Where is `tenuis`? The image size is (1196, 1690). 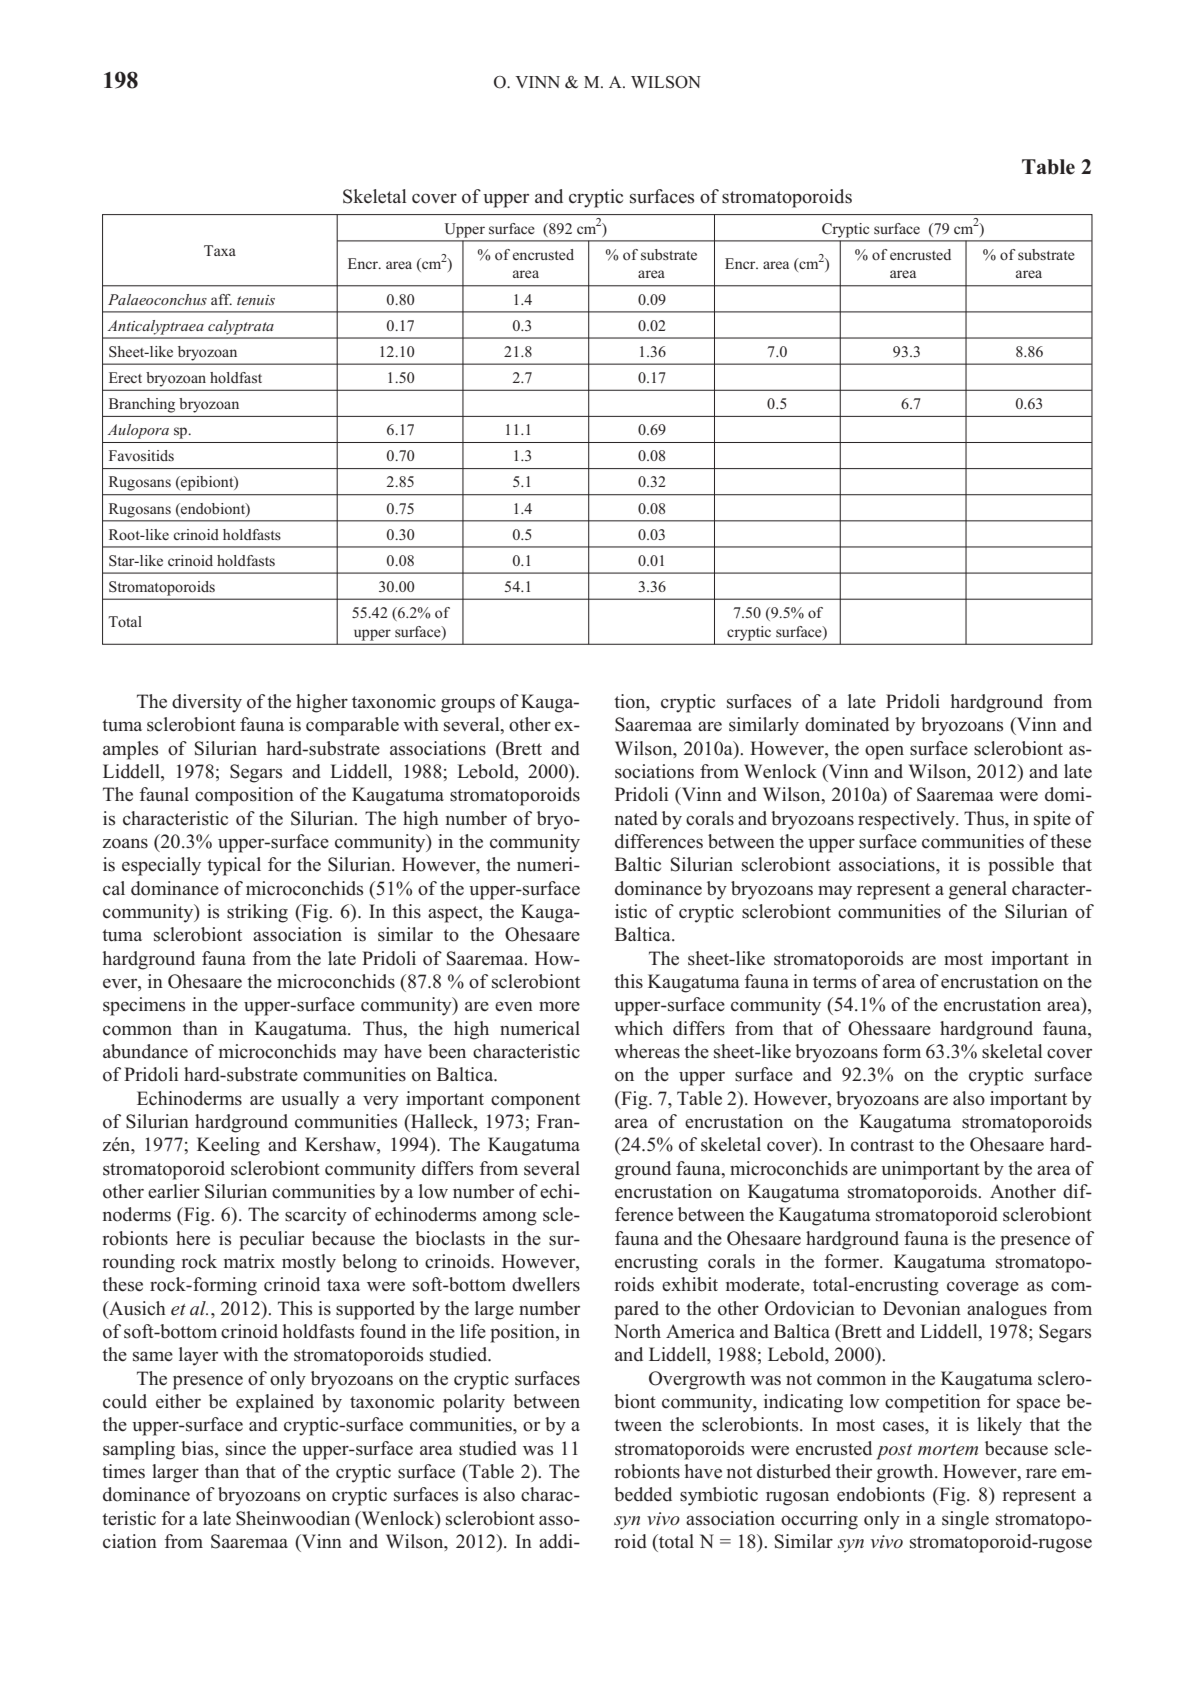 tenuis is located at coordinates (256, 300).
